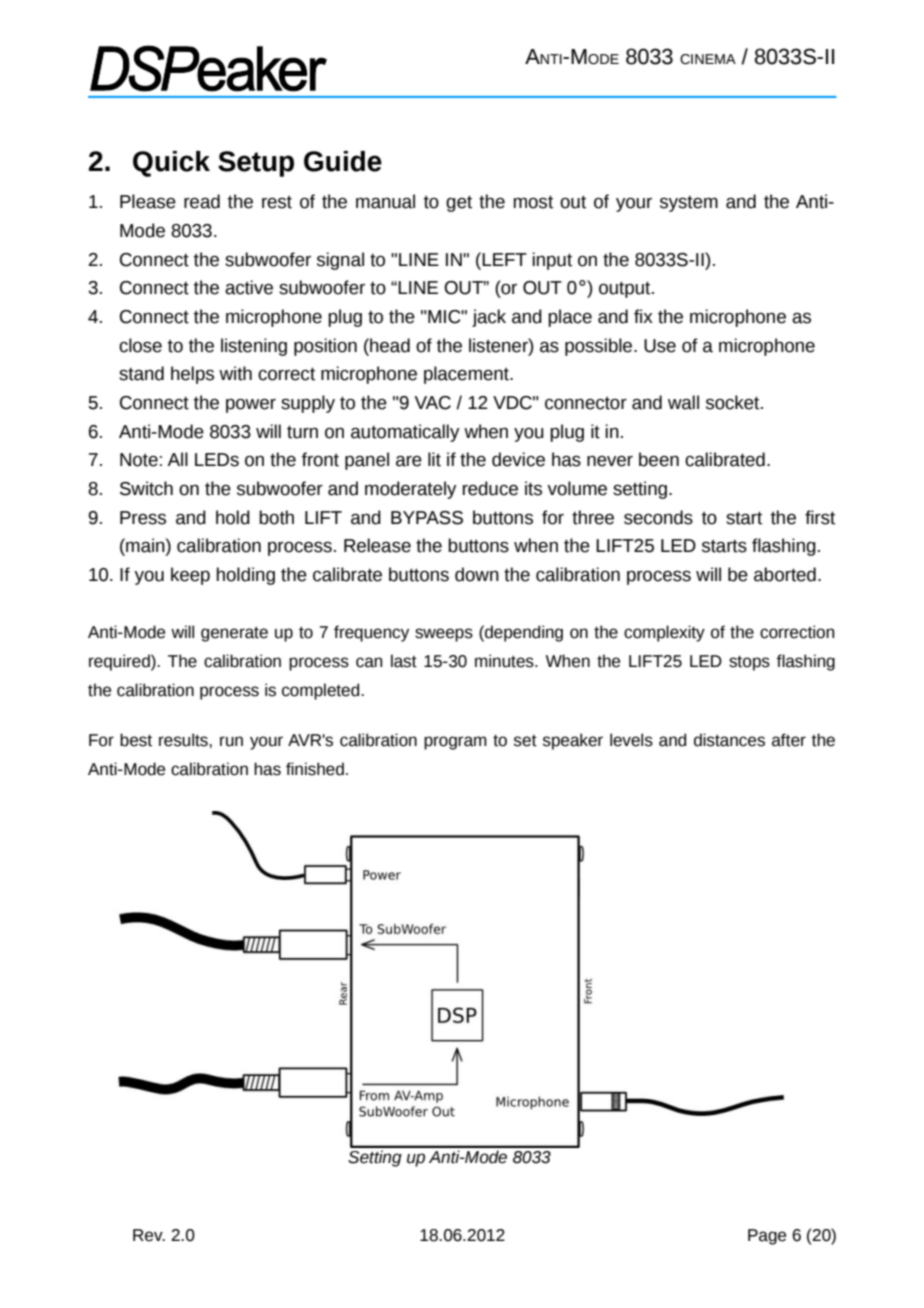  What do you see at coordinates (202, 201) in the document?
I see `read` at bounding box center [202, 201].
